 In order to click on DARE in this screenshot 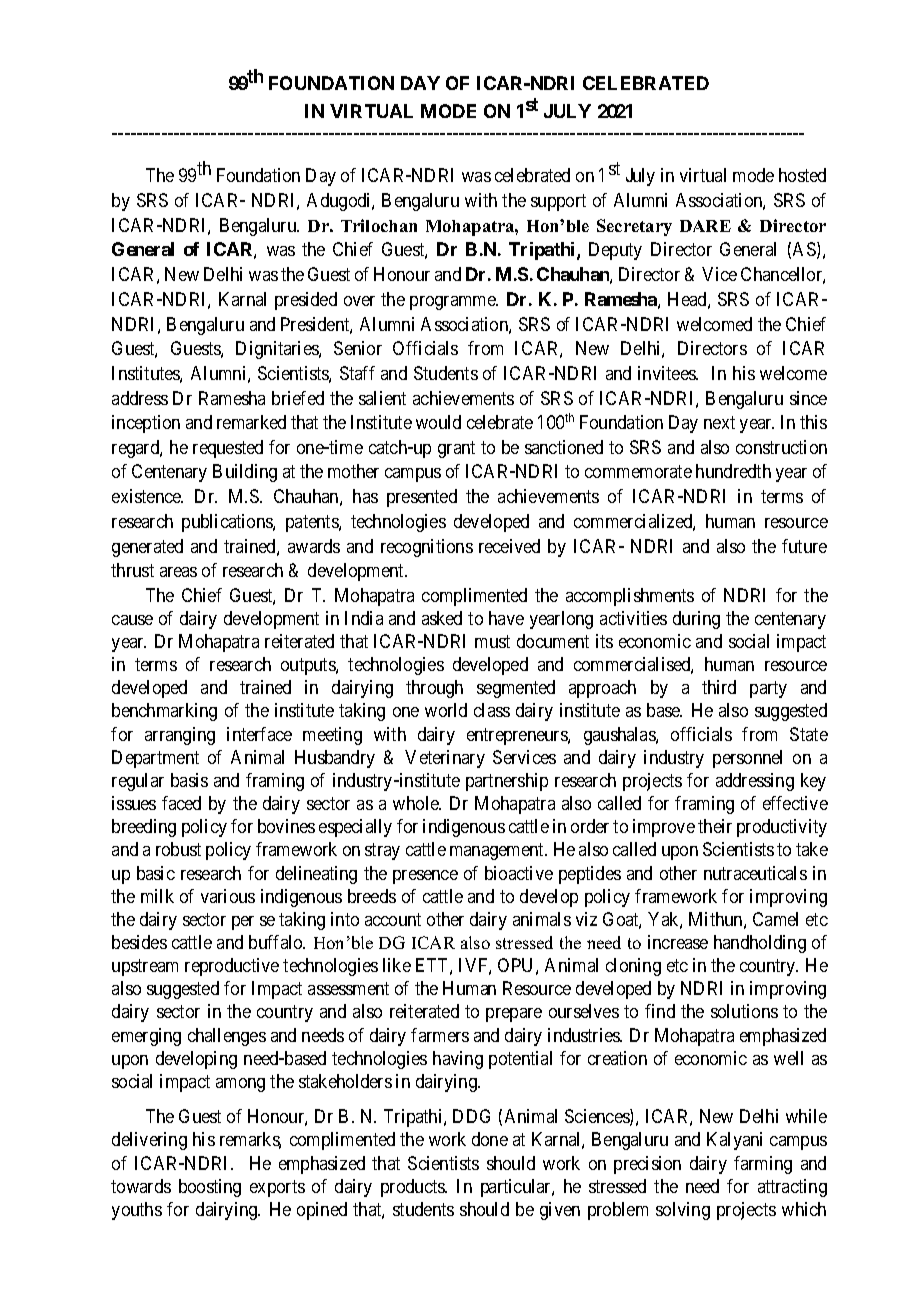, I will do `click(705, 226)`.
